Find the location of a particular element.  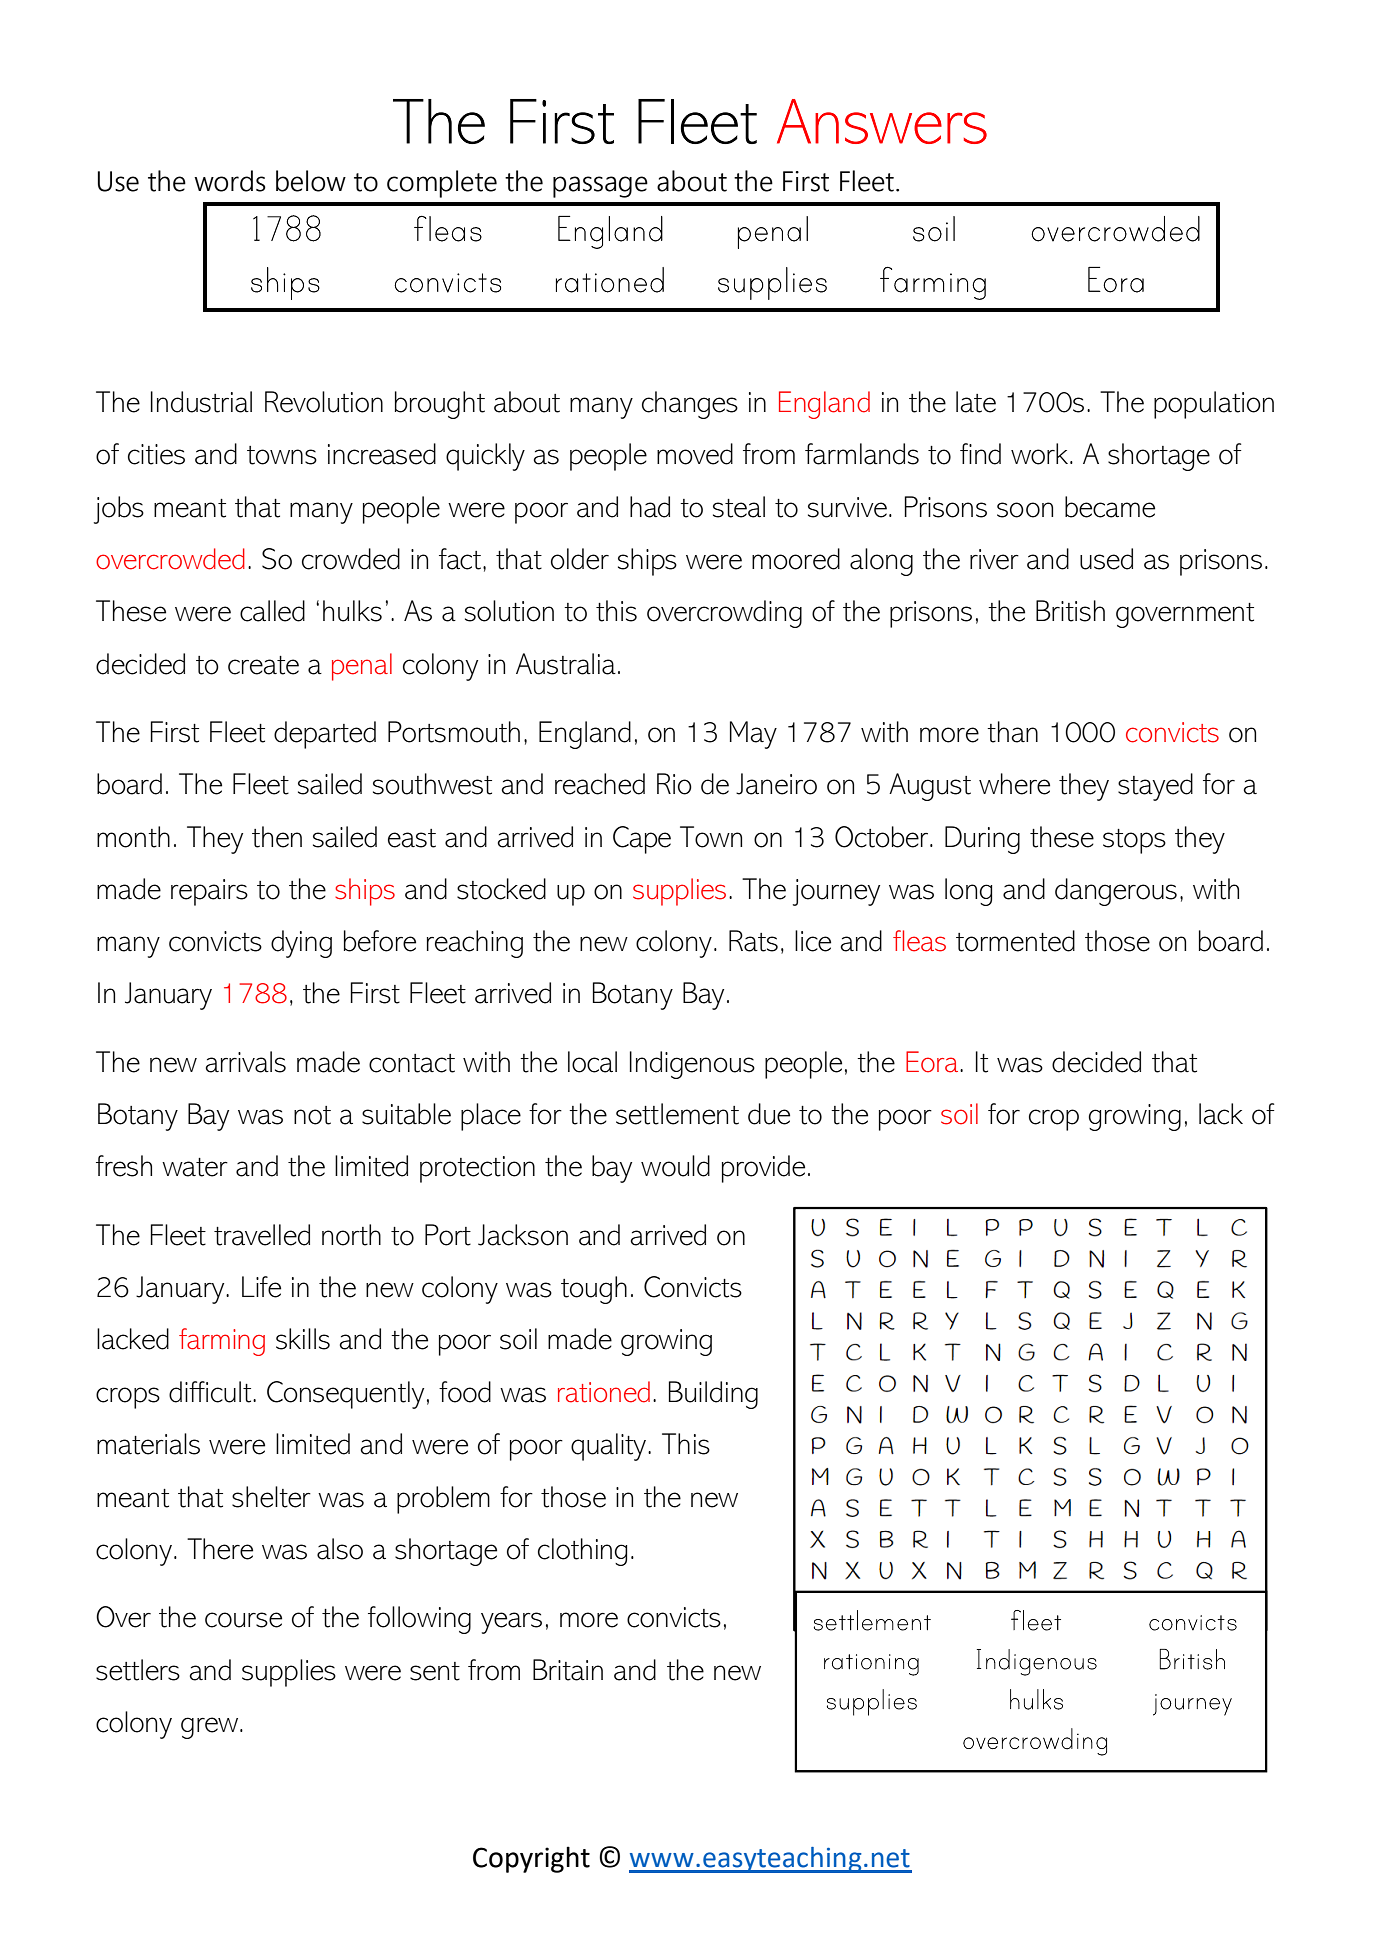

Rio is located at coordinates (674, 784).
